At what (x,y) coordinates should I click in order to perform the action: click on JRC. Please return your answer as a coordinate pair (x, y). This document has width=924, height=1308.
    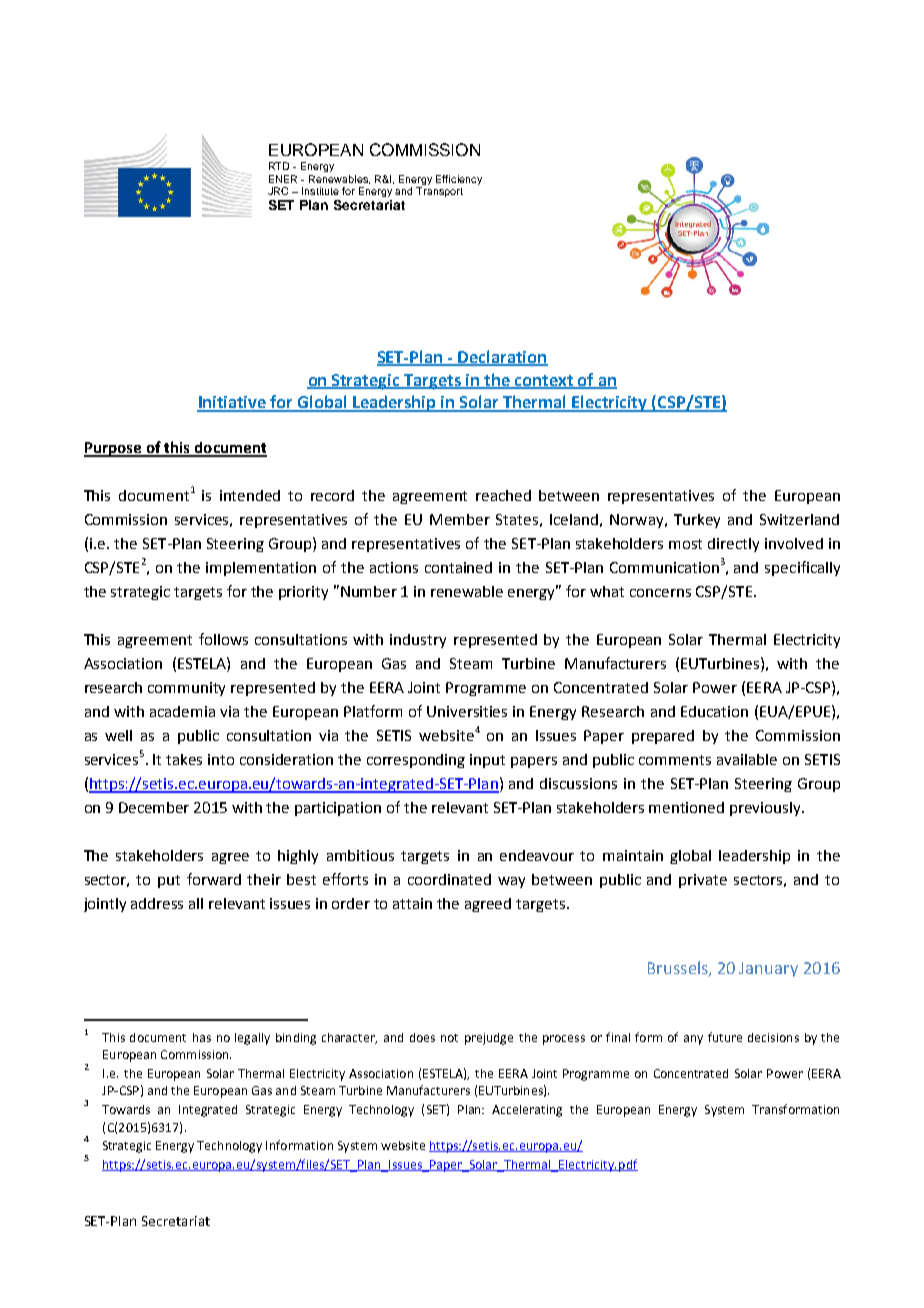
    Looking at the image, I should click on (278, 191).
